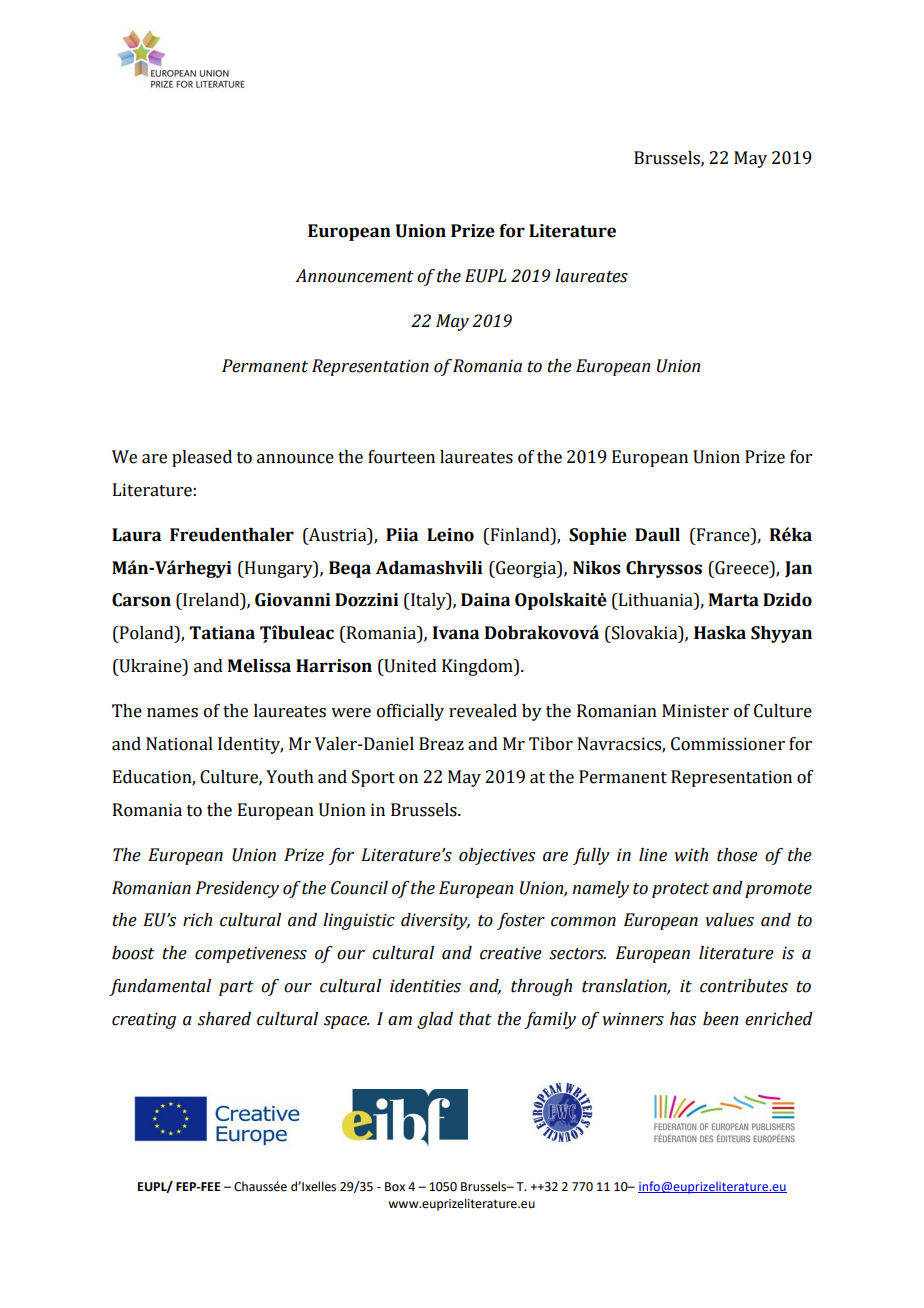 This screenshot has width=924, height=1308. What do you see at coordinates (435, 921) in the screenshot?
I see `diversity` at bounding box center [435, 921].
